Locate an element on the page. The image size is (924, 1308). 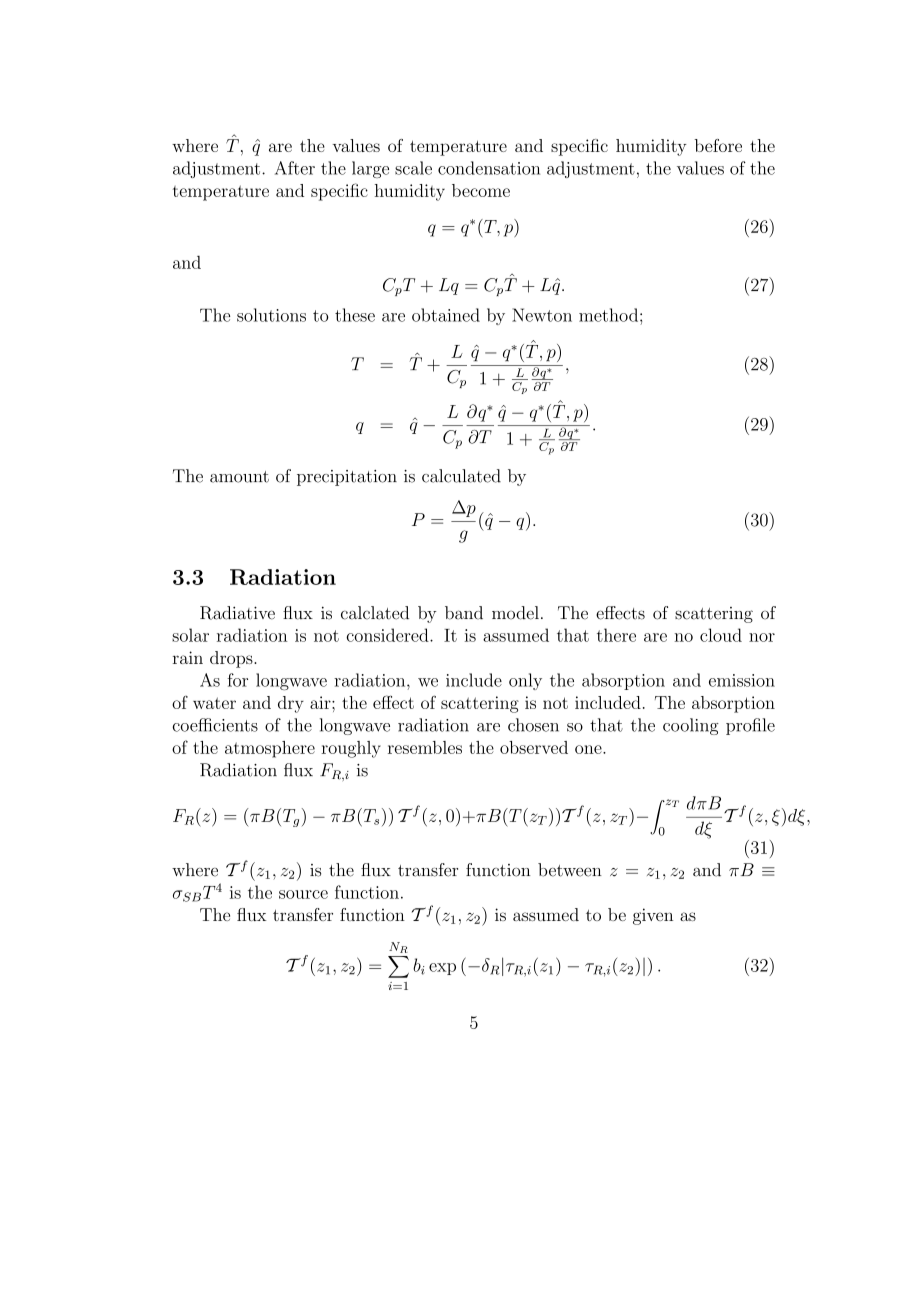
Radiative is located at coordinates (237, 613).
